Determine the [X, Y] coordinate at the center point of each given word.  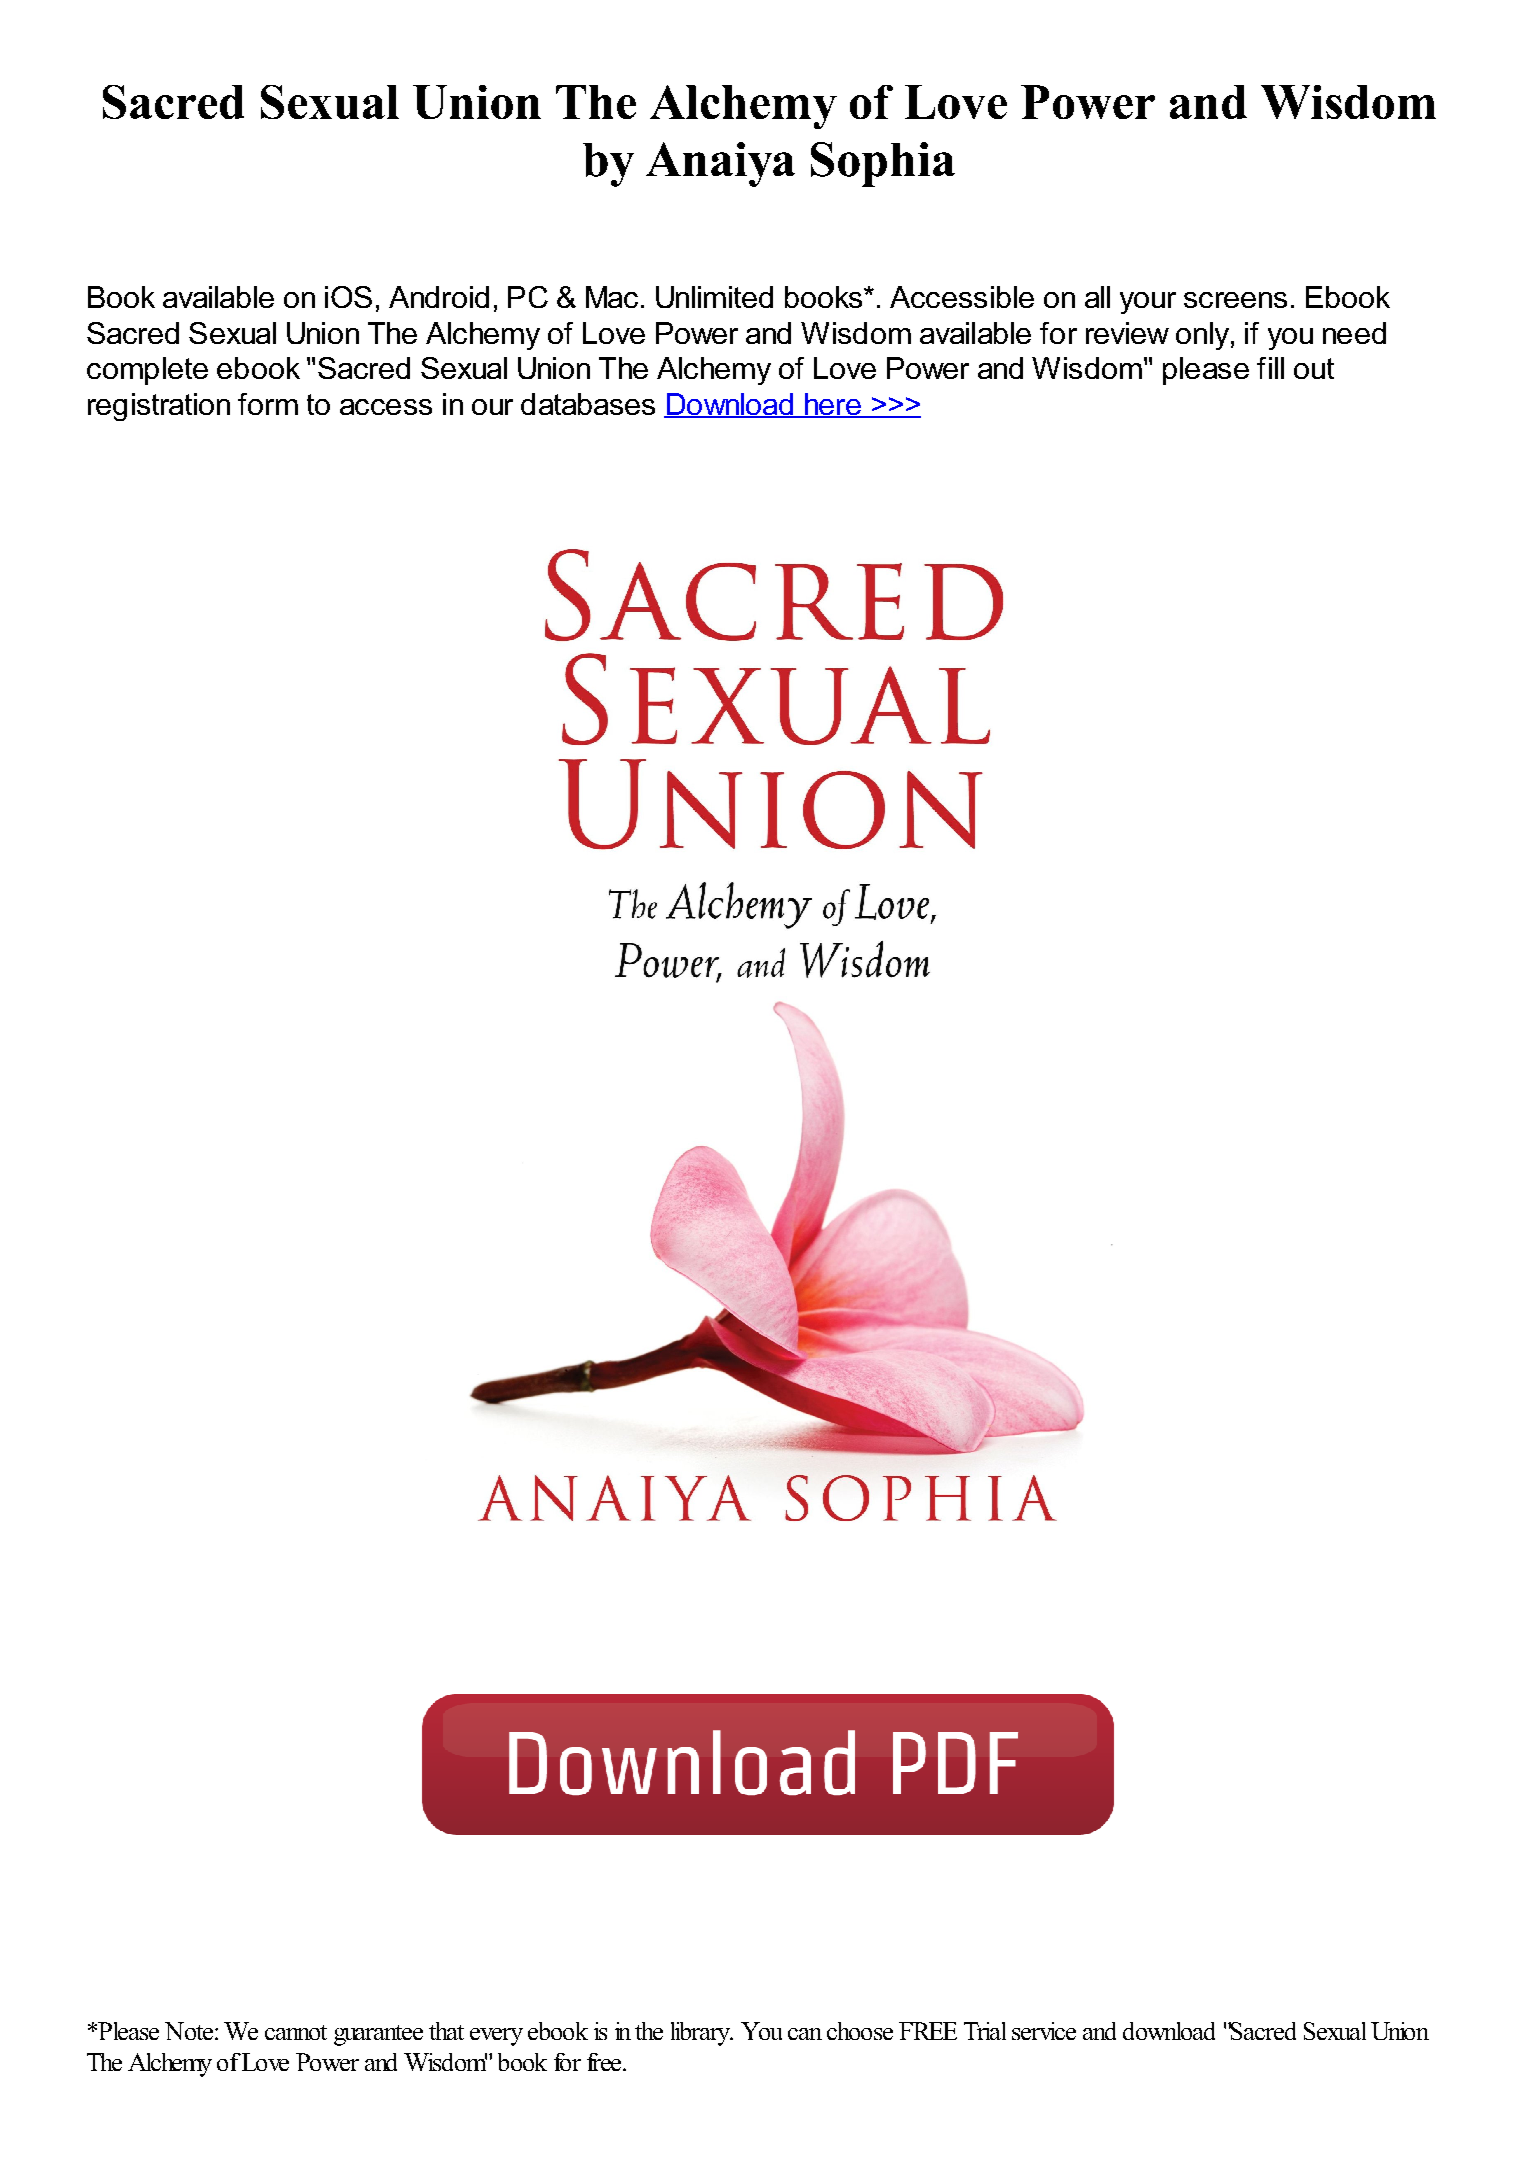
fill [1270, 368]
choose [860, 2031]
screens [1235, 300]
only [1202, 336]
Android [439, 297]
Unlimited [714, 297]
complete [147, 371]
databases [588, 404]
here [832, 405]
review [1127, 333]
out [1314, 368]
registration [159, 407]
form [268, 404]
